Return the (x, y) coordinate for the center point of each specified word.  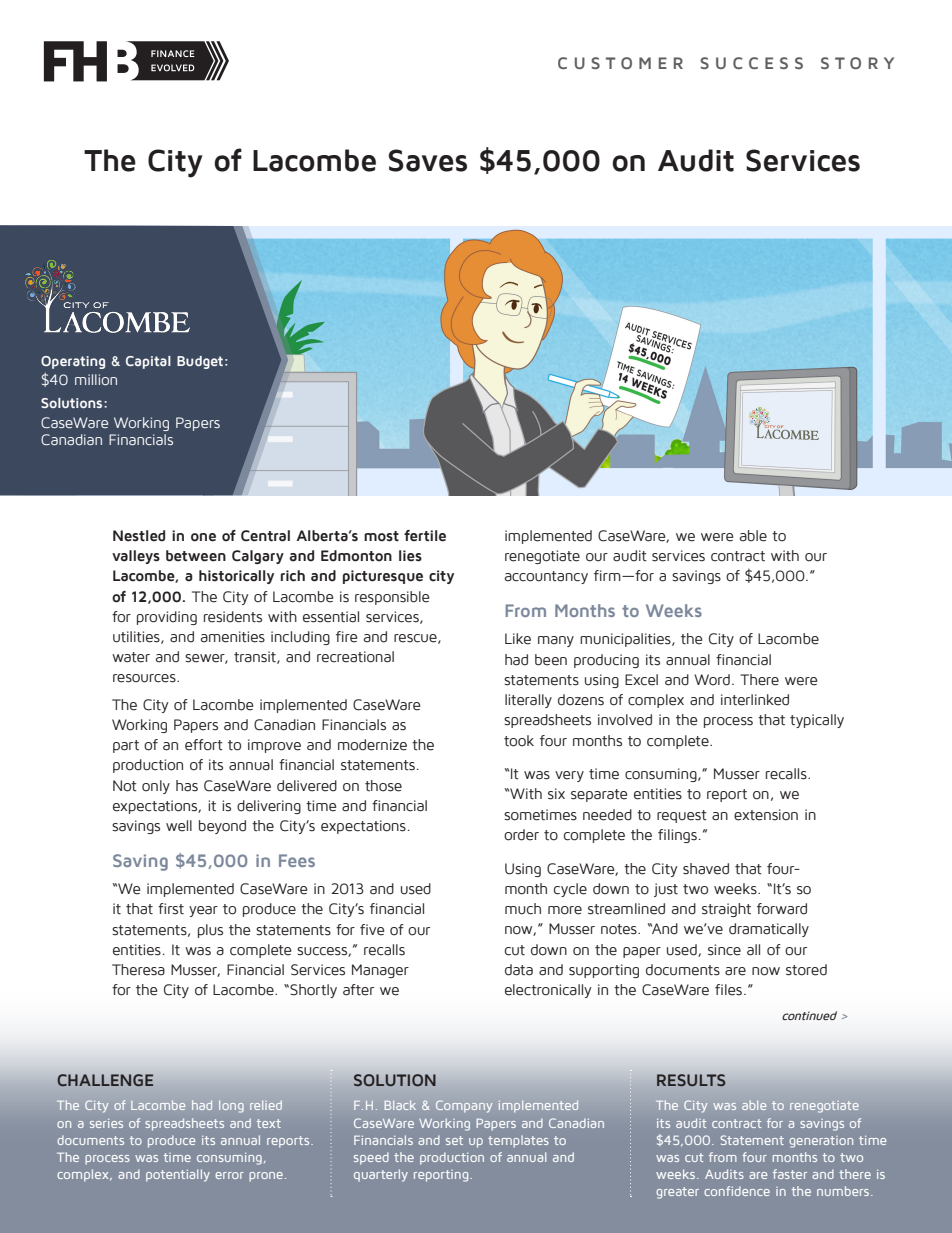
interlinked (755, 700)
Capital (148, 362)
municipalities (626, 640)
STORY (857, 63)
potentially (178, 1175)
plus (210, 931)
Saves (428, 160)
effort (204, 745)
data (519, 970)
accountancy (546, 577)
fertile (425, 536)
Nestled (139, 536)
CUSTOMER (620, 63)
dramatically (769, 930)
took (519, 741)
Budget (200, 362)
